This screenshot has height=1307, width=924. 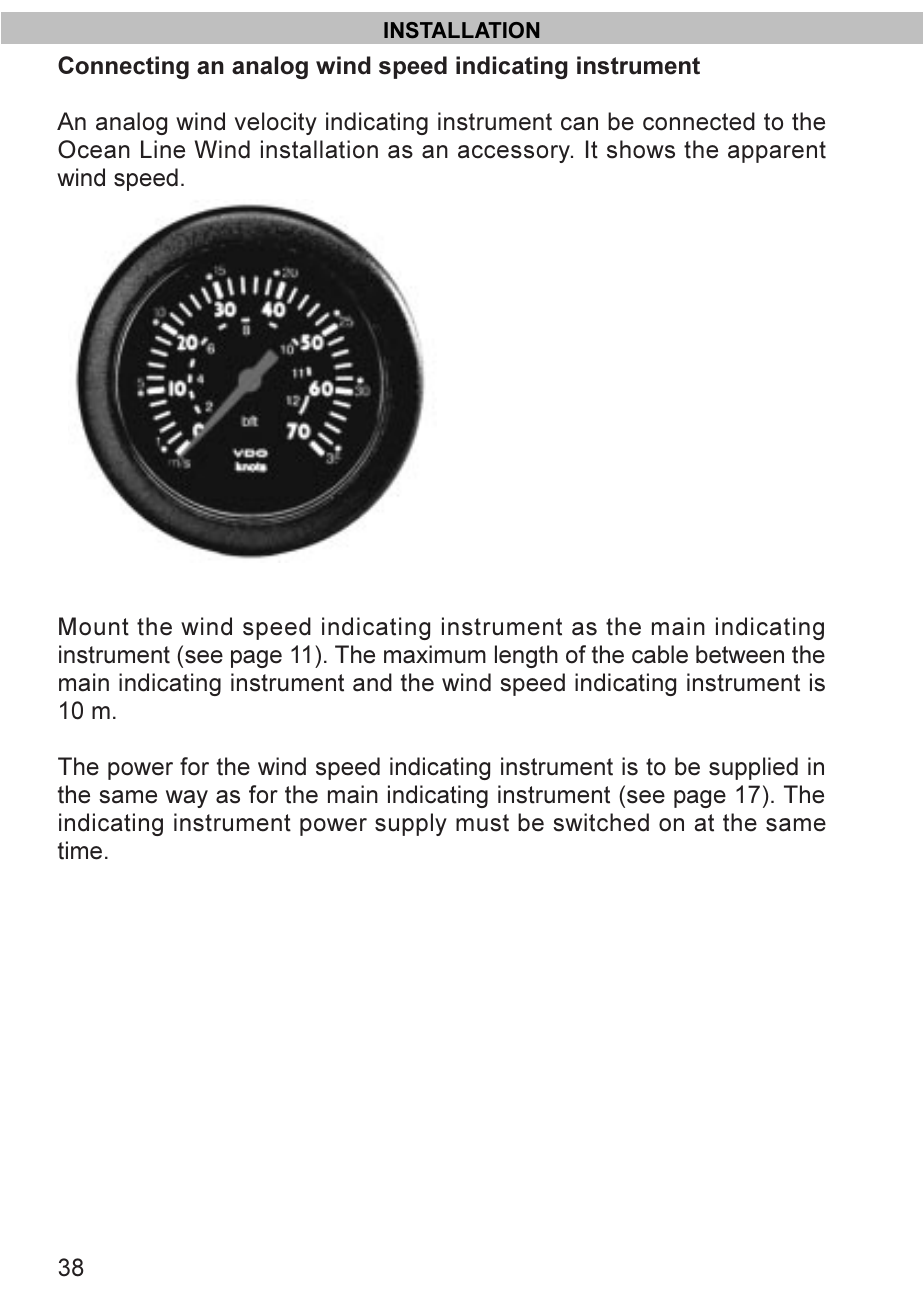 What do you see at coordinates (526, 656) in the screenshot?
I see `length` at bounding box center [526, 656].
